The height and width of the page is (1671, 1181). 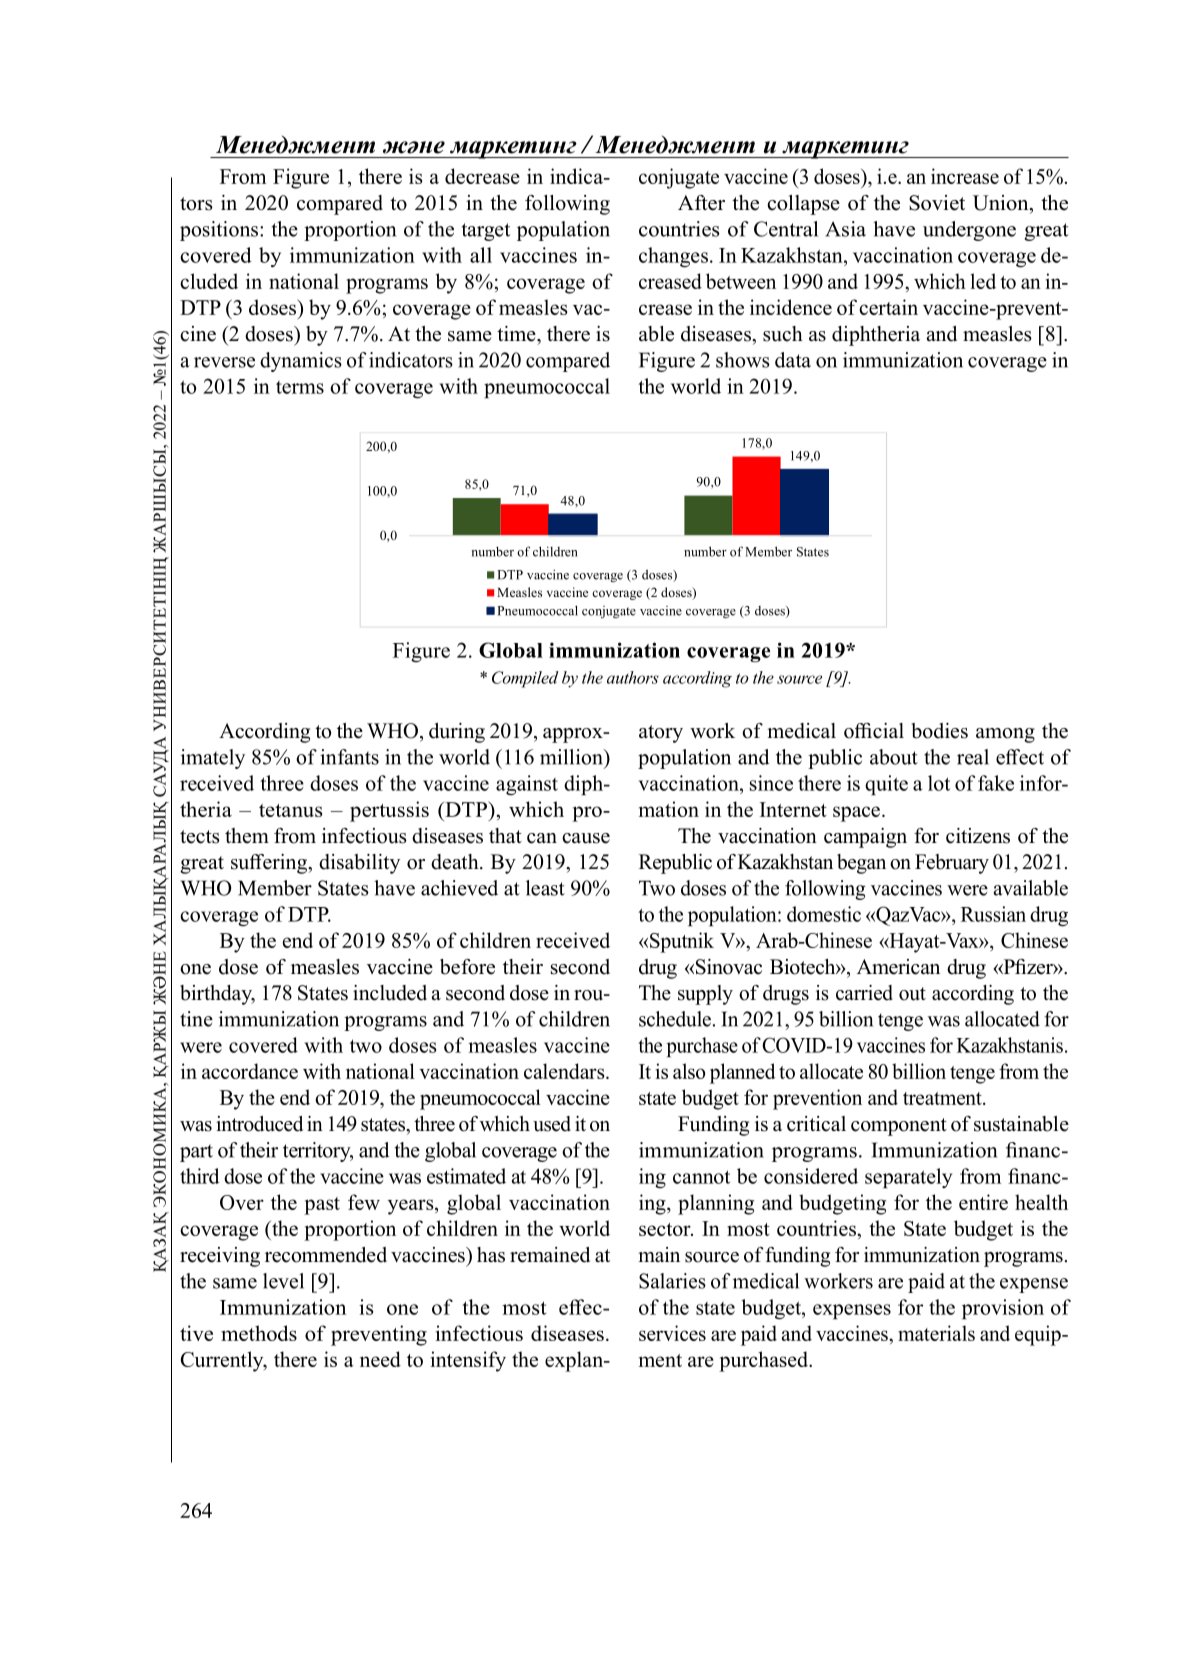 I want to click on used, so click(x=552, y=1124).
